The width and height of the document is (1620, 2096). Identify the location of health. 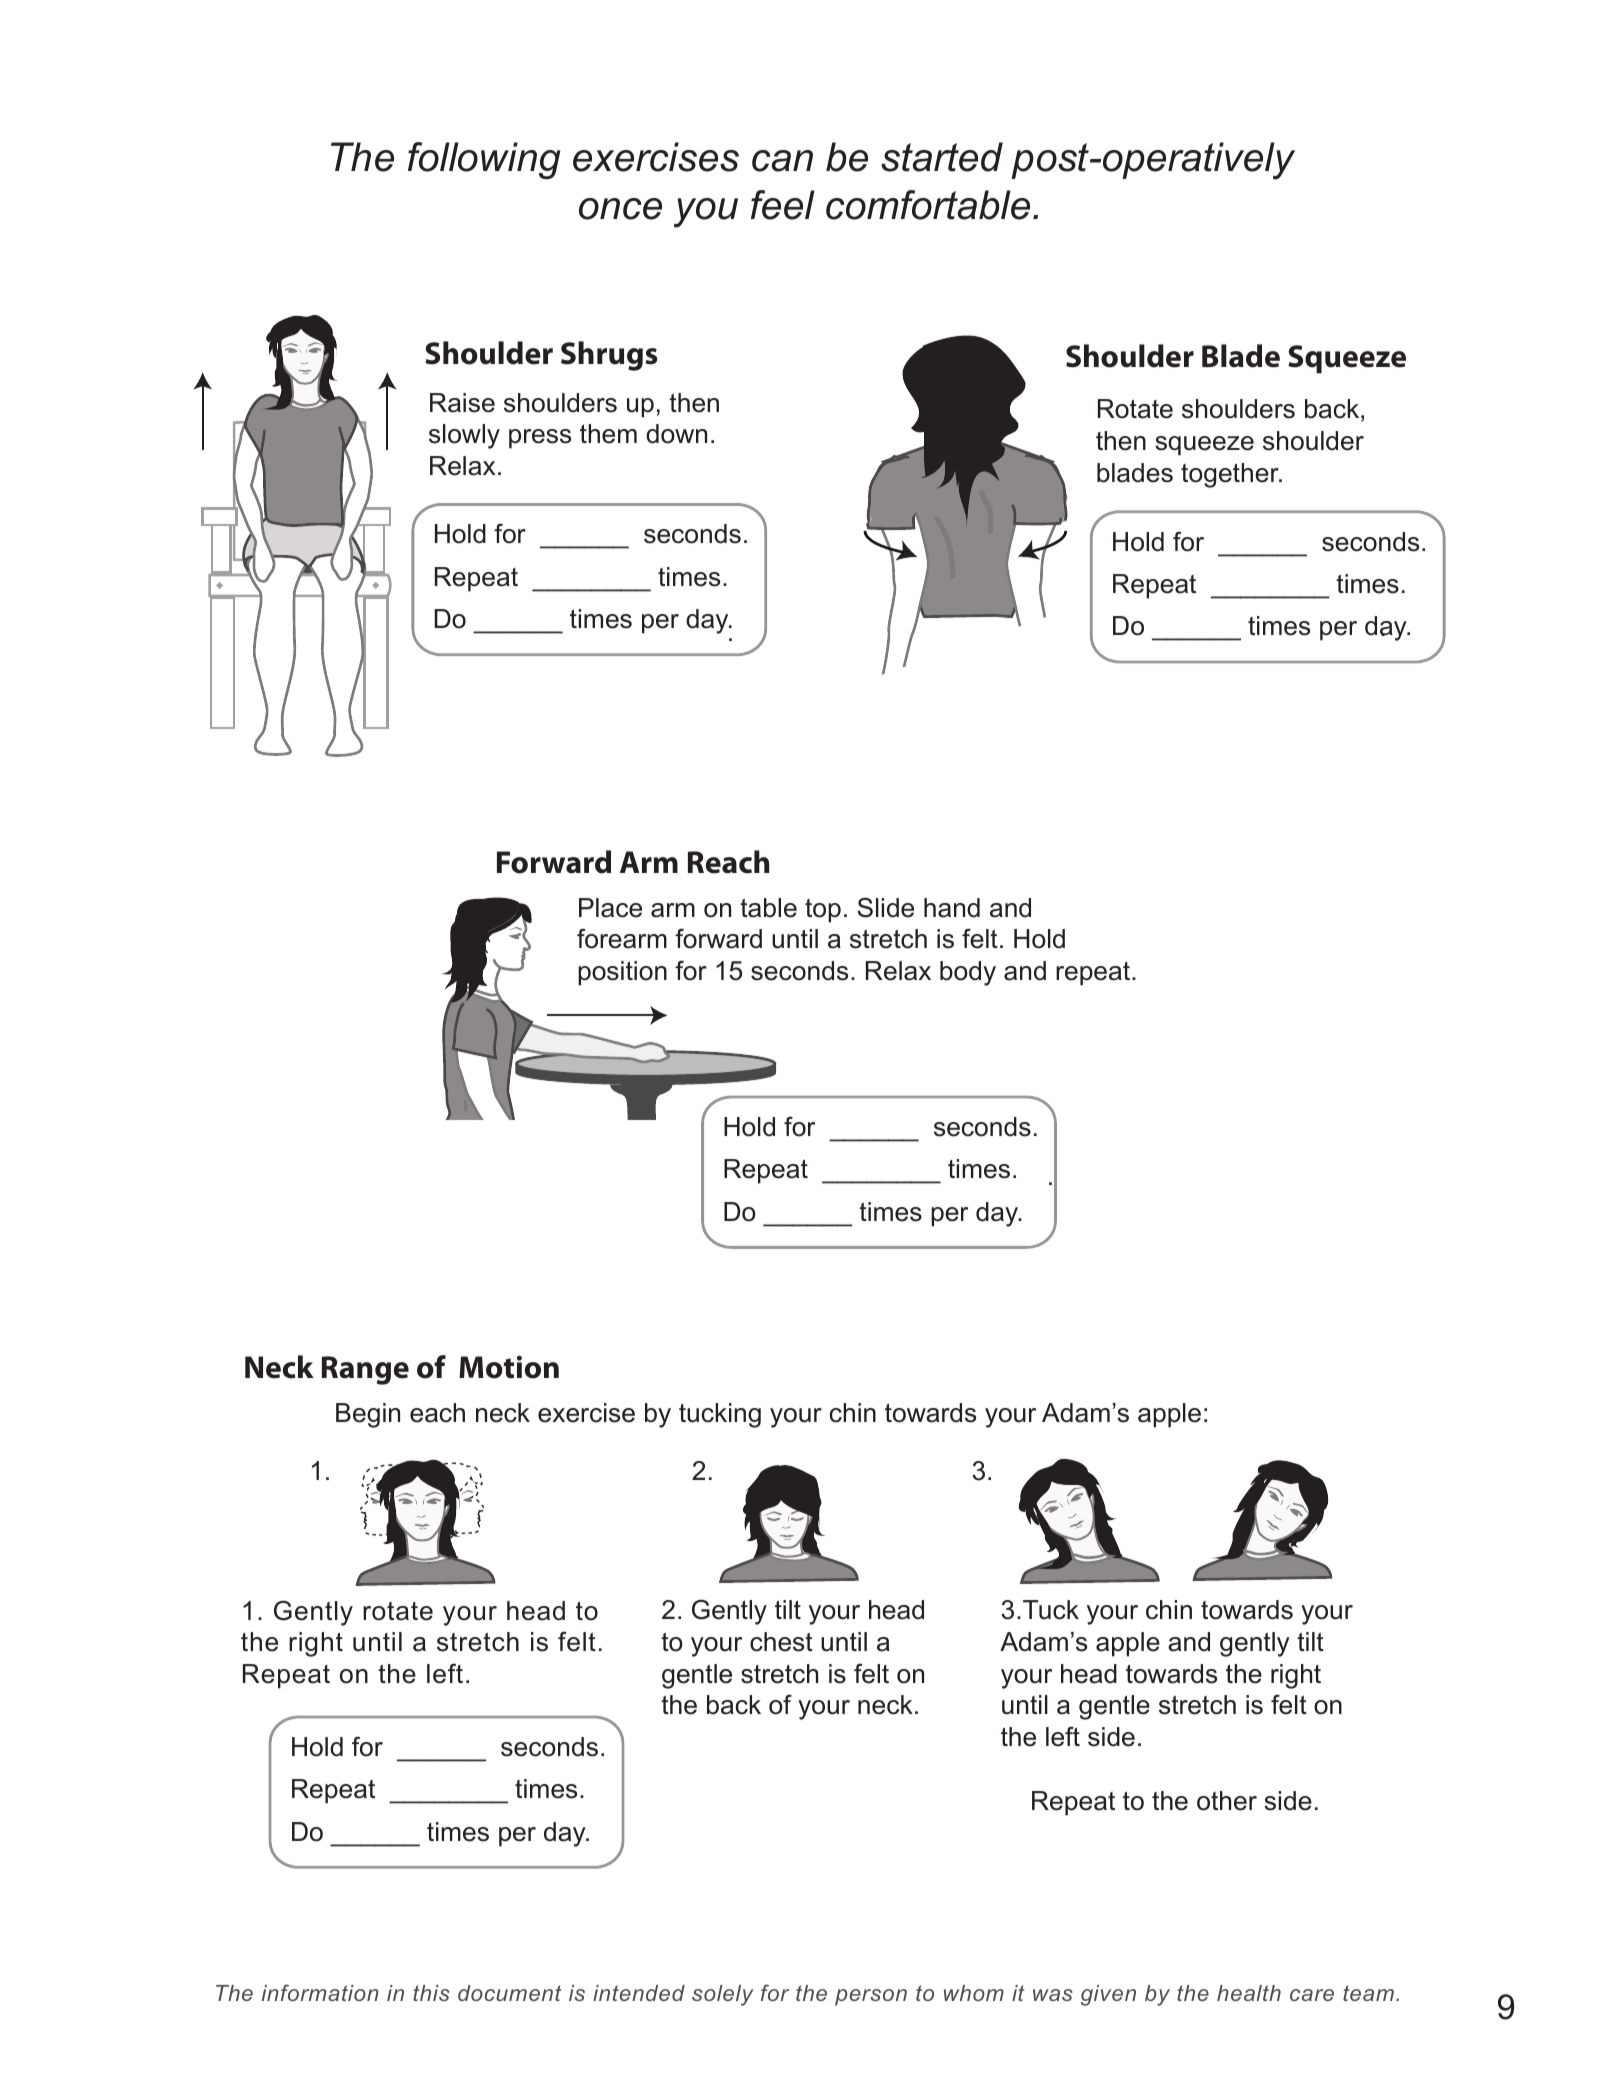
(1249, 1993).
